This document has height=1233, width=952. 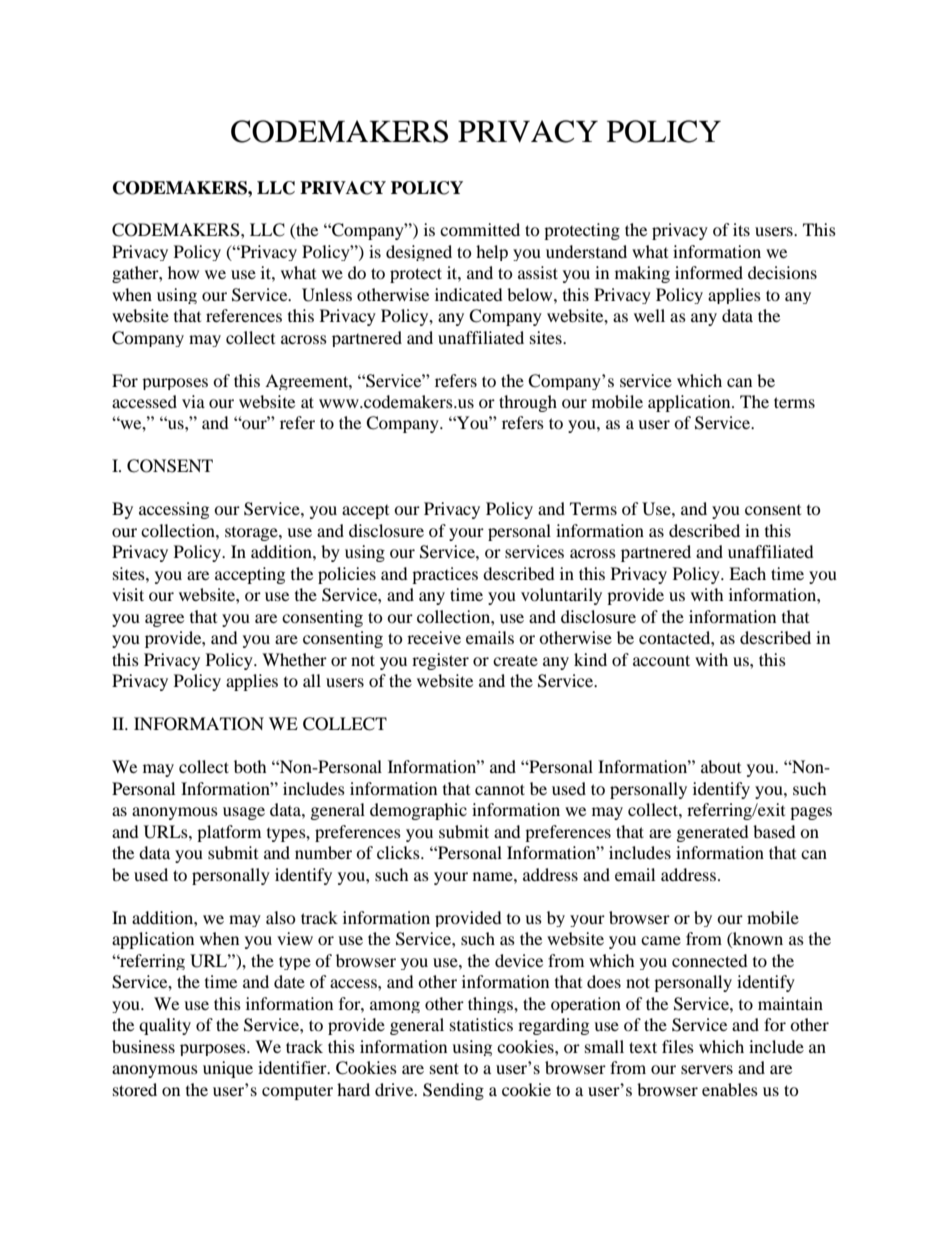 What do you see at coordinates (294, 659) in the document?
I see `Whether` at bounding box center [294, 659].
